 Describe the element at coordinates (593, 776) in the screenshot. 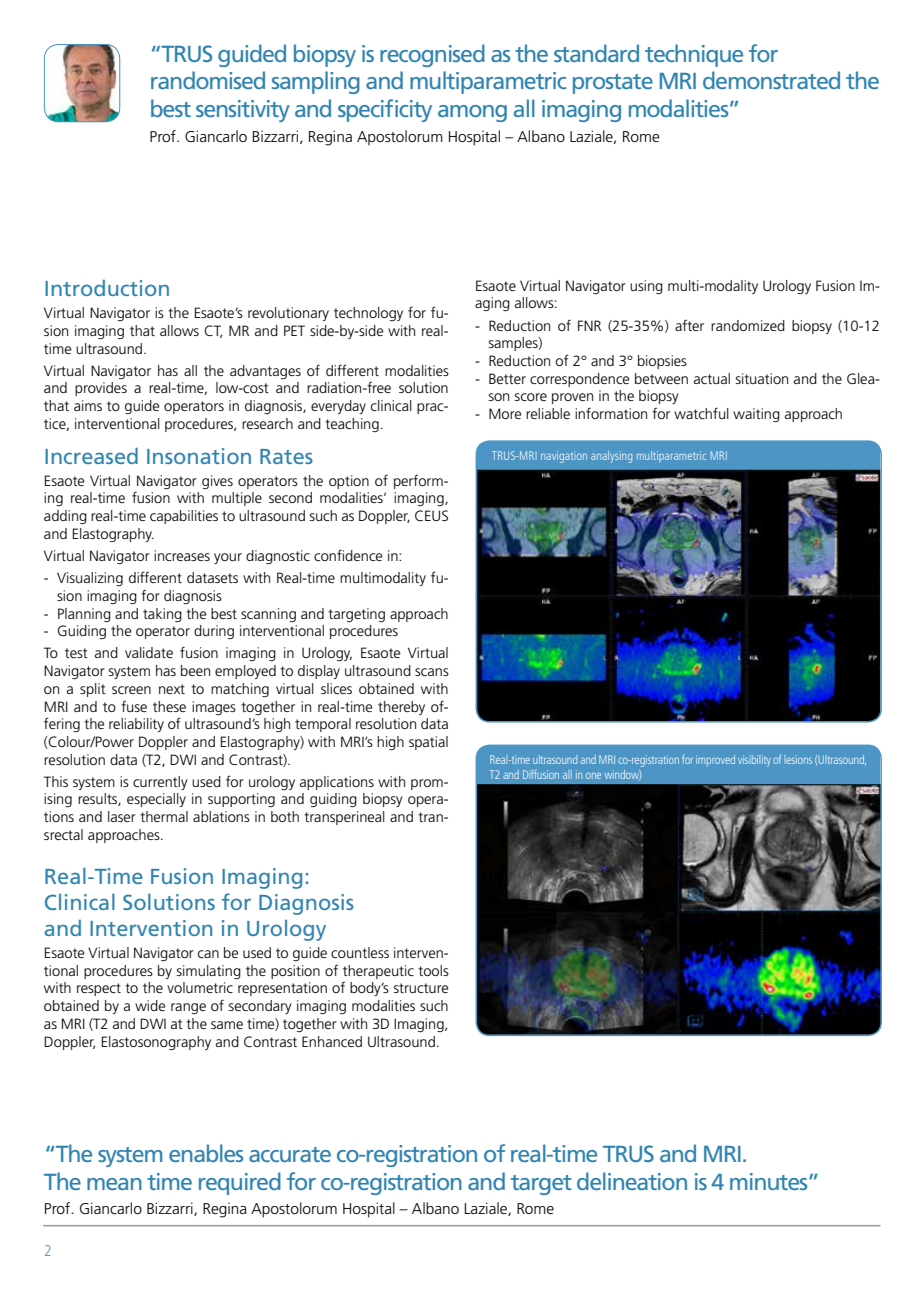

I see `one` at that location.
